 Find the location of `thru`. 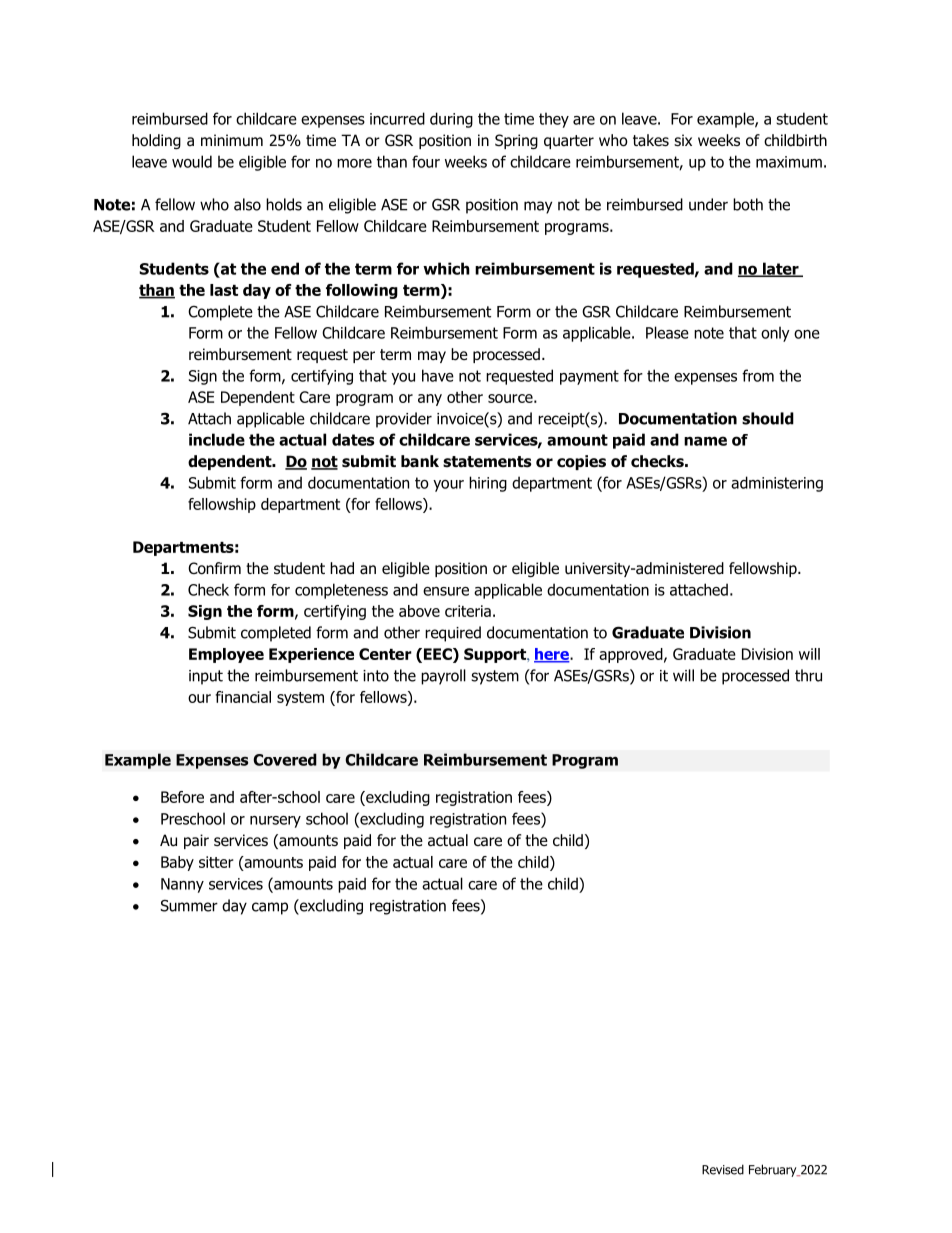

thru is located at coordinates (808, 675).
